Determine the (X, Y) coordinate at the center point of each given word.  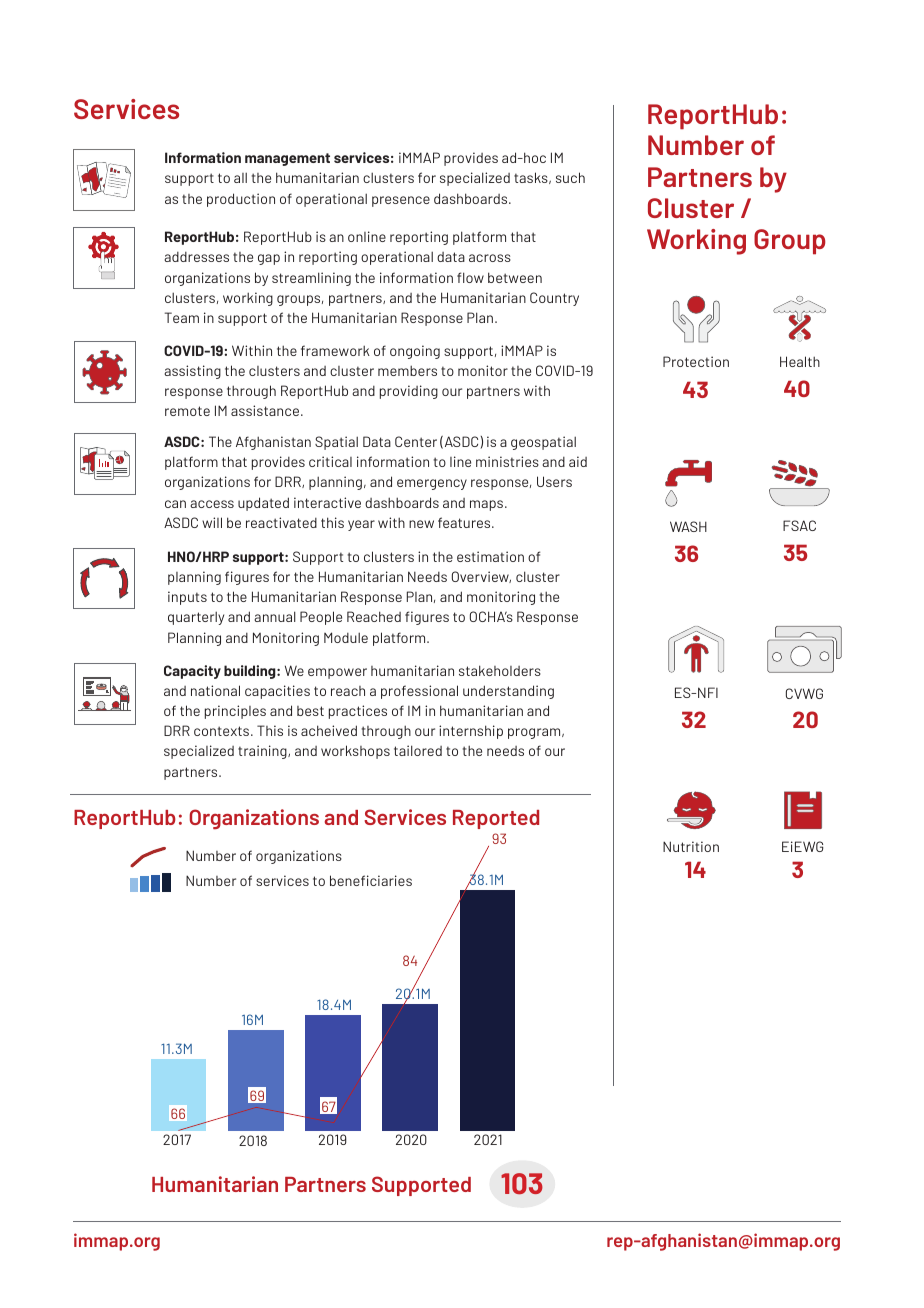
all (240, 177)
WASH (688, 526)
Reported (496, 819)
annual (275, 616)
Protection (696, 361)
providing (409, 392)
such (570, 177)
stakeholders (500, 670)
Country (554, 299)
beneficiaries (371, 880)
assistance (265, 410)
